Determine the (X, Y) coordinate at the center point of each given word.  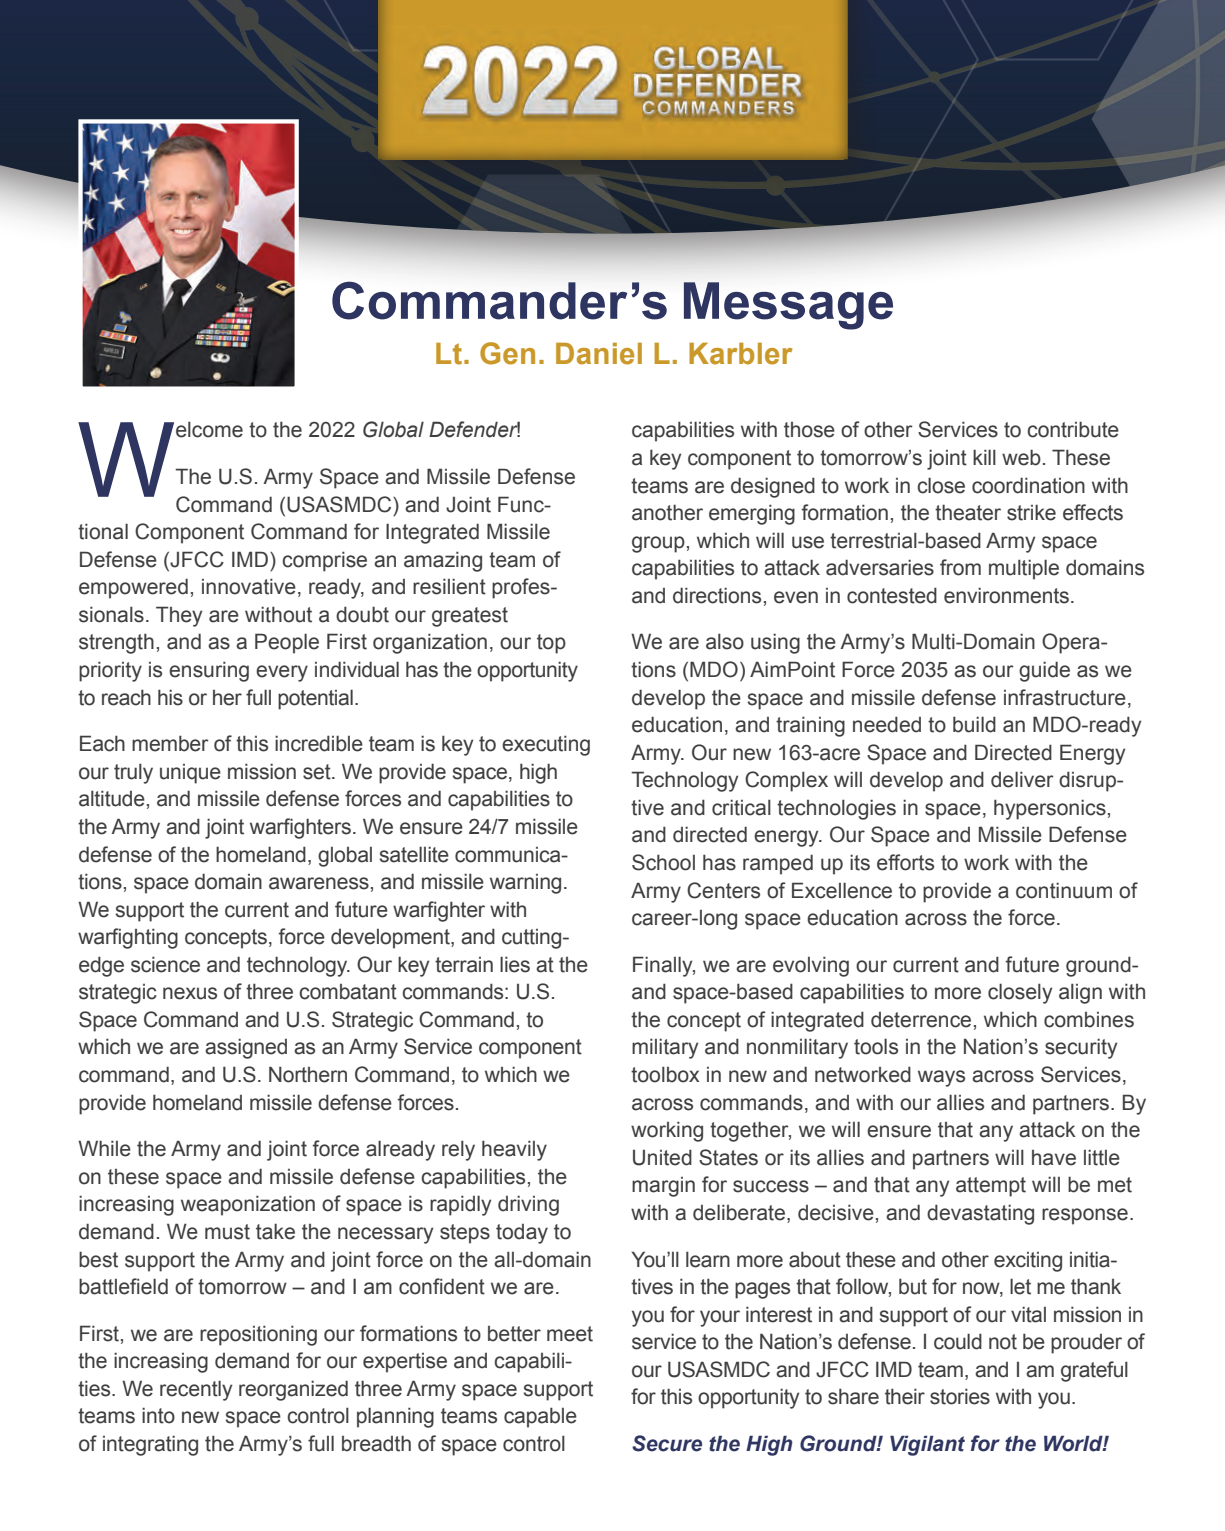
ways (941, 1078)
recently (196, 1390)
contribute (1073, 429)
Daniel (599, 354)
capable (540, 1417)
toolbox (665, 1074)
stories (960, 1396)
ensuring (209, 671)
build (974, 724)
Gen (507, 353)
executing (546, 745)
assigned (246, 1048)
